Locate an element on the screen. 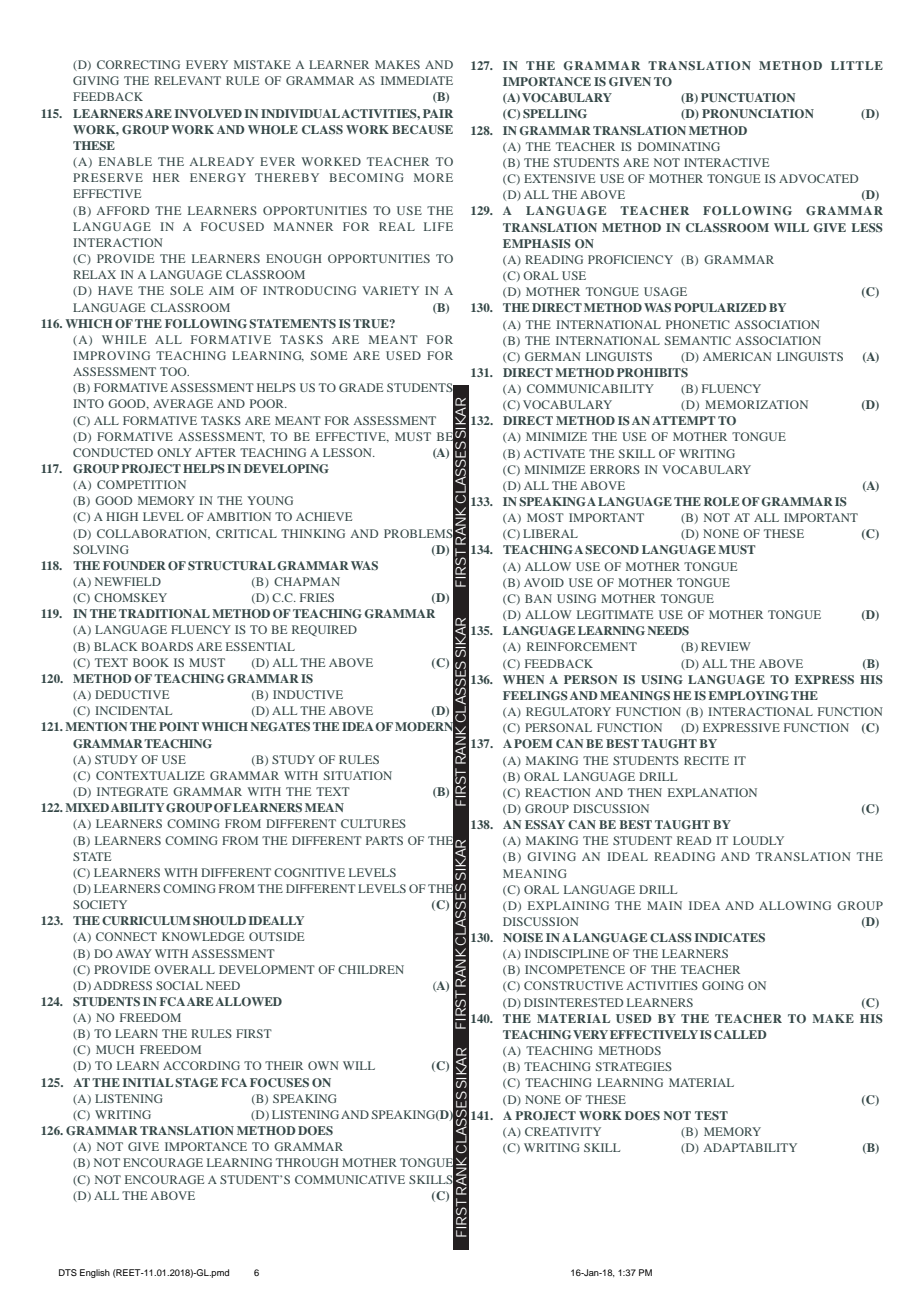 This screenshot has height=1308, width=924. PAIR is located at coordinates (438, 113).
